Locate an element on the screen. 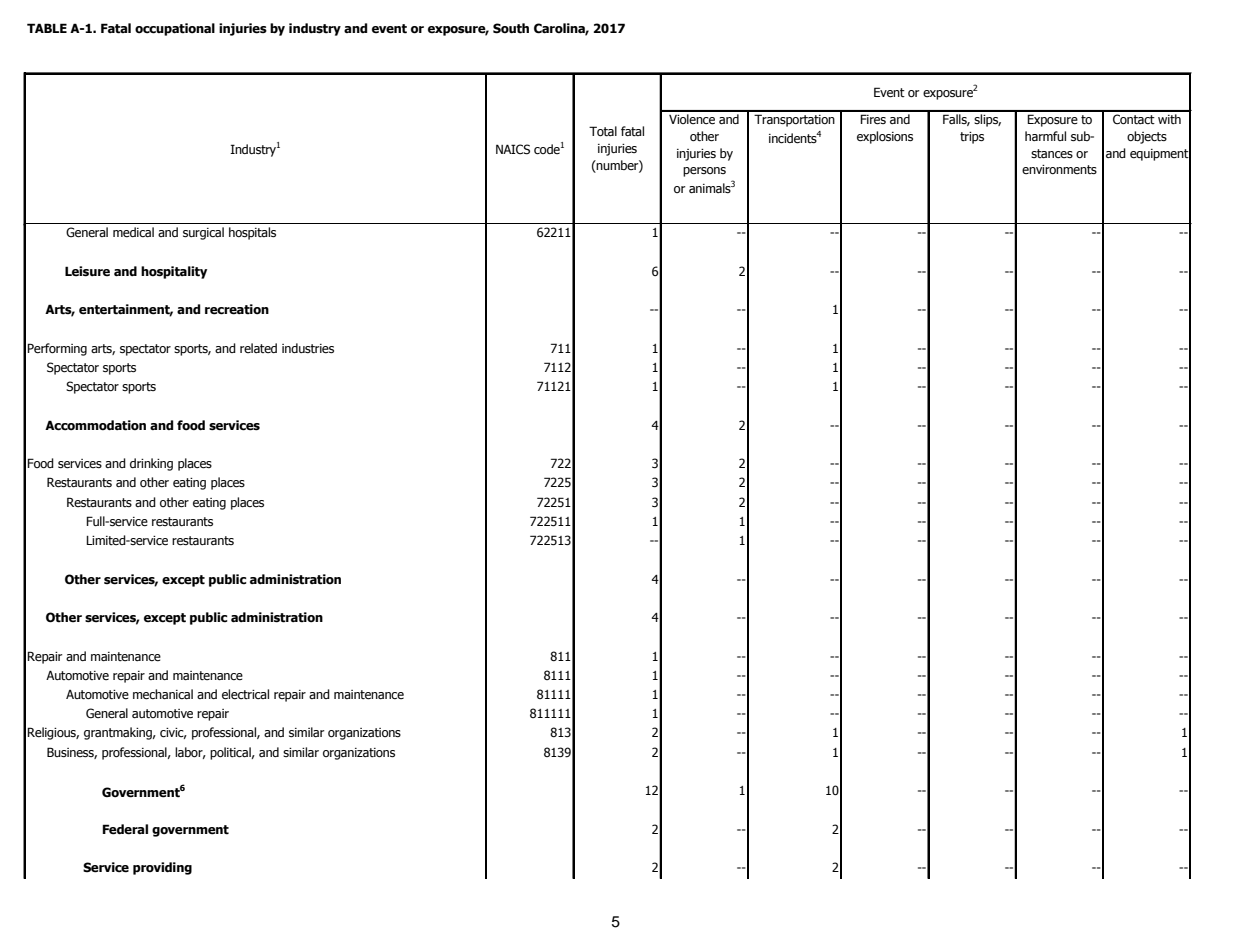 The image size is (1233, 952). South is located at coordinates (511, 28).
